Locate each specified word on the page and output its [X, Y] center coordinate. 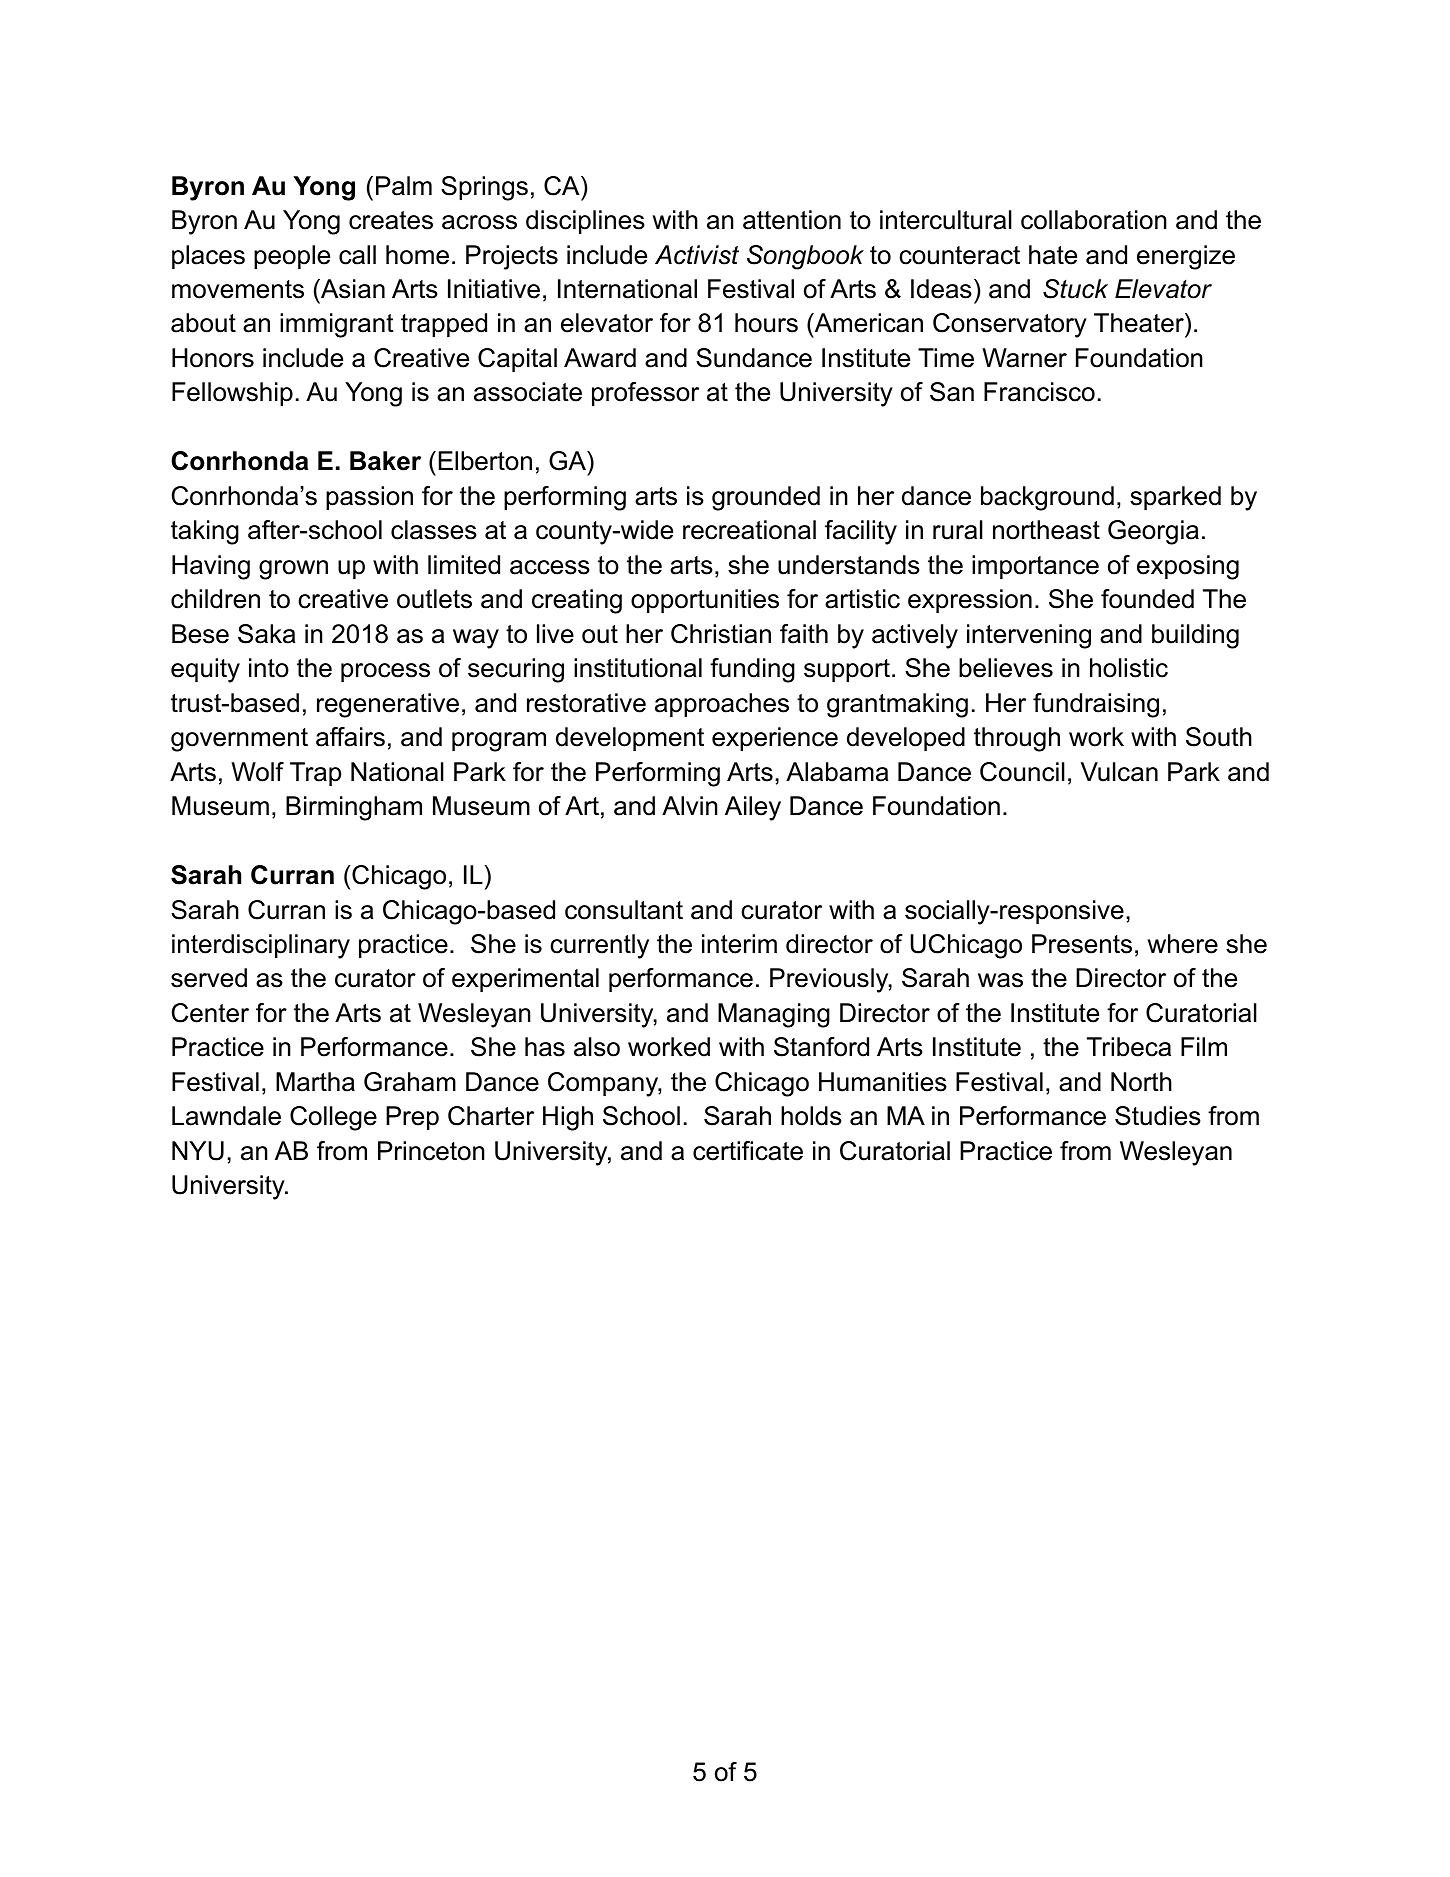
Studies [1158, 1116]
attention [792, 220]
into [269, 668]
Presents [1082, 944]
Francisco [1039, 392]
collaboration [1094, 220]
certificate [748, 1151]
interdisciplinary [261, 946]
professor [645, 394]
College [333, 1118]
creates [391, 220]
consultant [624, 910]
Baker [385, 461]
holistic [1129, 668]
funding [752, 670]
